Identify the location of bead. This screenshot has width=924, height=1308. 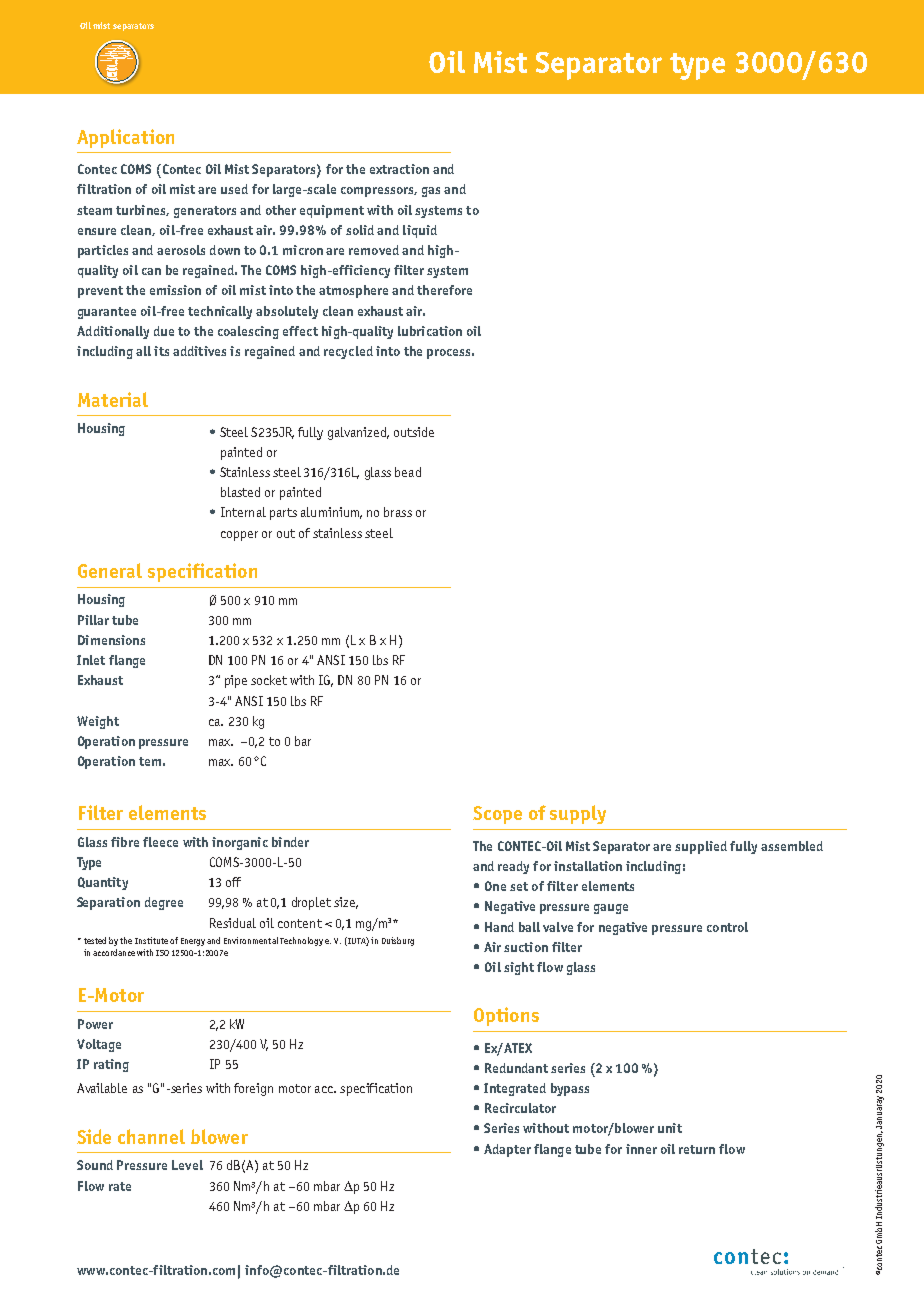
(408, 472).
